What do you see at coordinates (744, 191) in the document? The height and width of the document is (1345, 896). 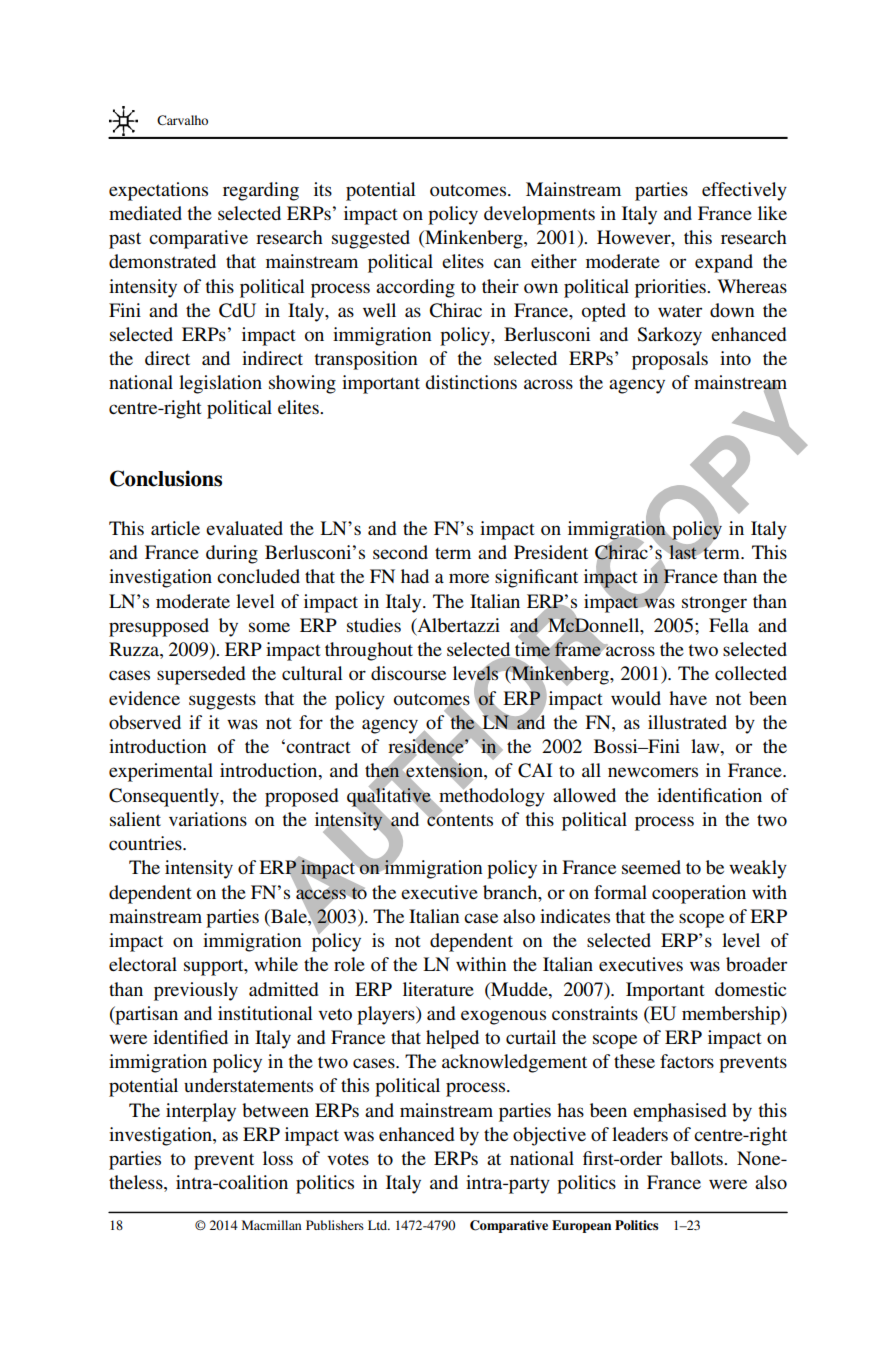 I see `effectively` at bounding box center [744, 191].
